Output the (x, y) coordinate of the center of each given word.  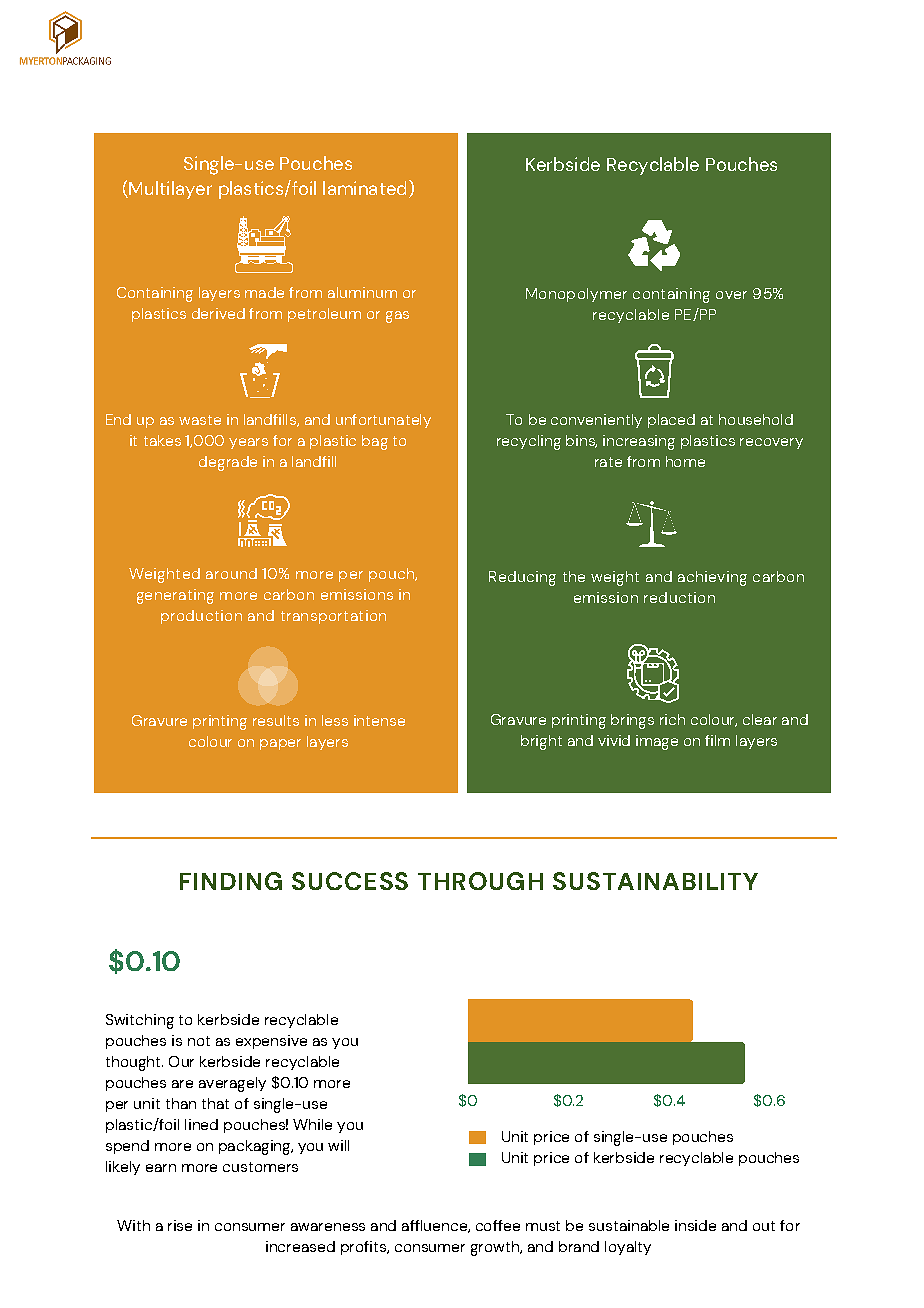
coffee (498, 1225)
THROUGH (480, 881)
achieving (712, 578)
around (231, 573)
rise (180, 1225)
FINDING (231, 881)
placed (671, 421)
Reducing (522, 578)
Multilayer (169, 190)
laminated (364, 188)
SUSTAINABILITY (655, 881)
